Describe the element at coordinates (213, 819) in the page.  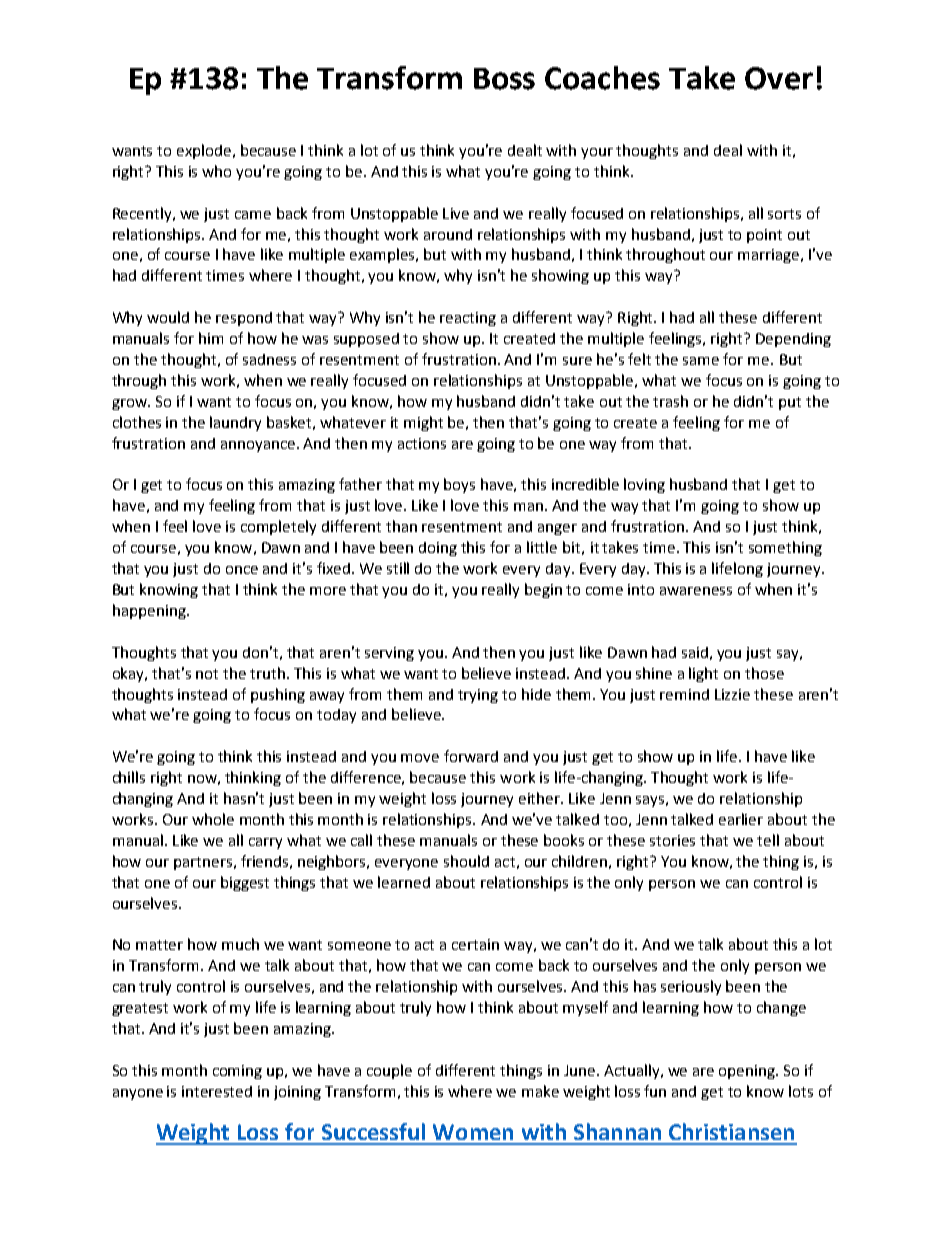
I see `whole` at that location.
